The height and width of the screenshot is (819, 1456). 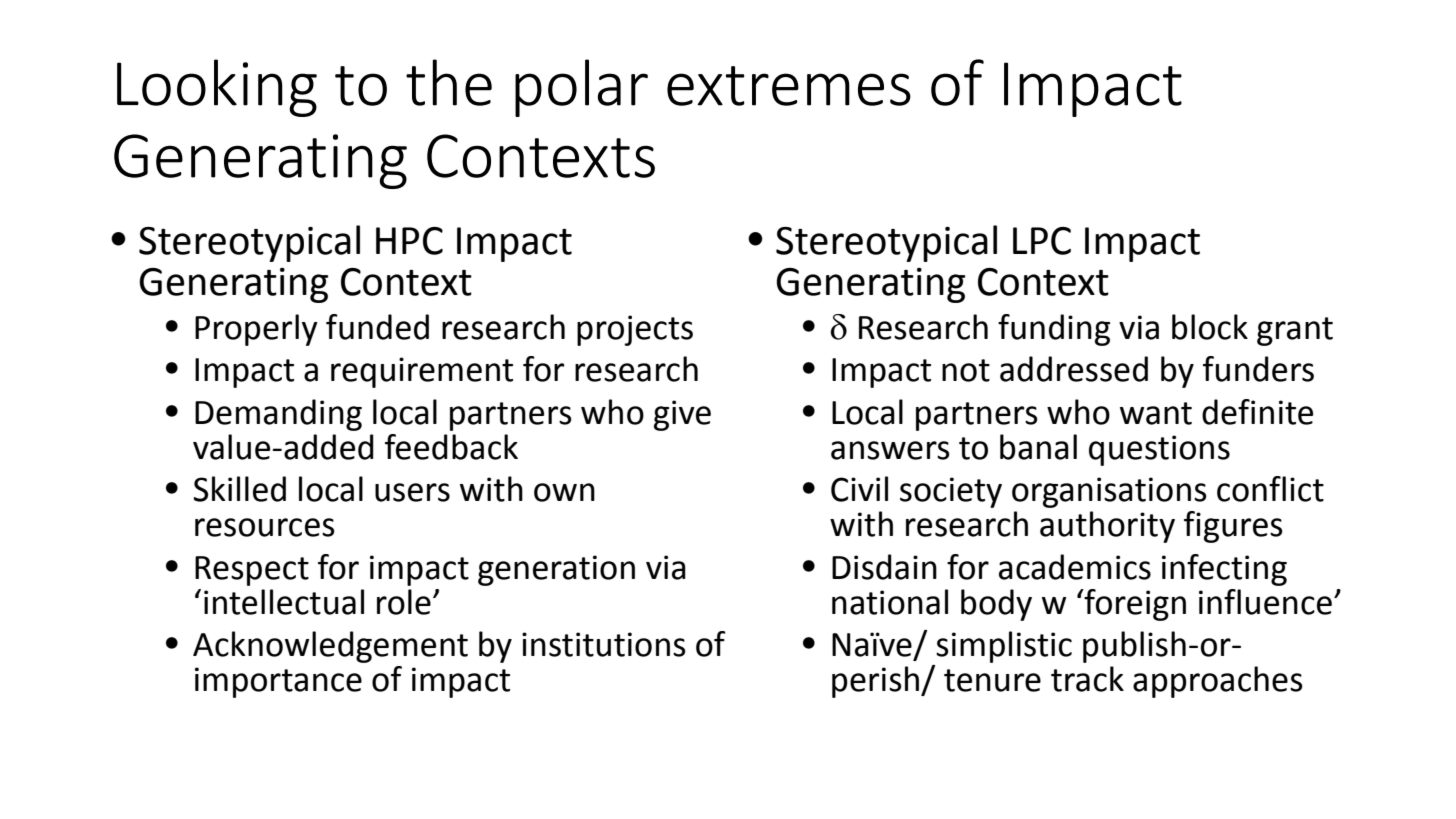 What do you see at coordinates (682, 415) in the screenshot?
I see `give` at bounding box center [682, 415].
